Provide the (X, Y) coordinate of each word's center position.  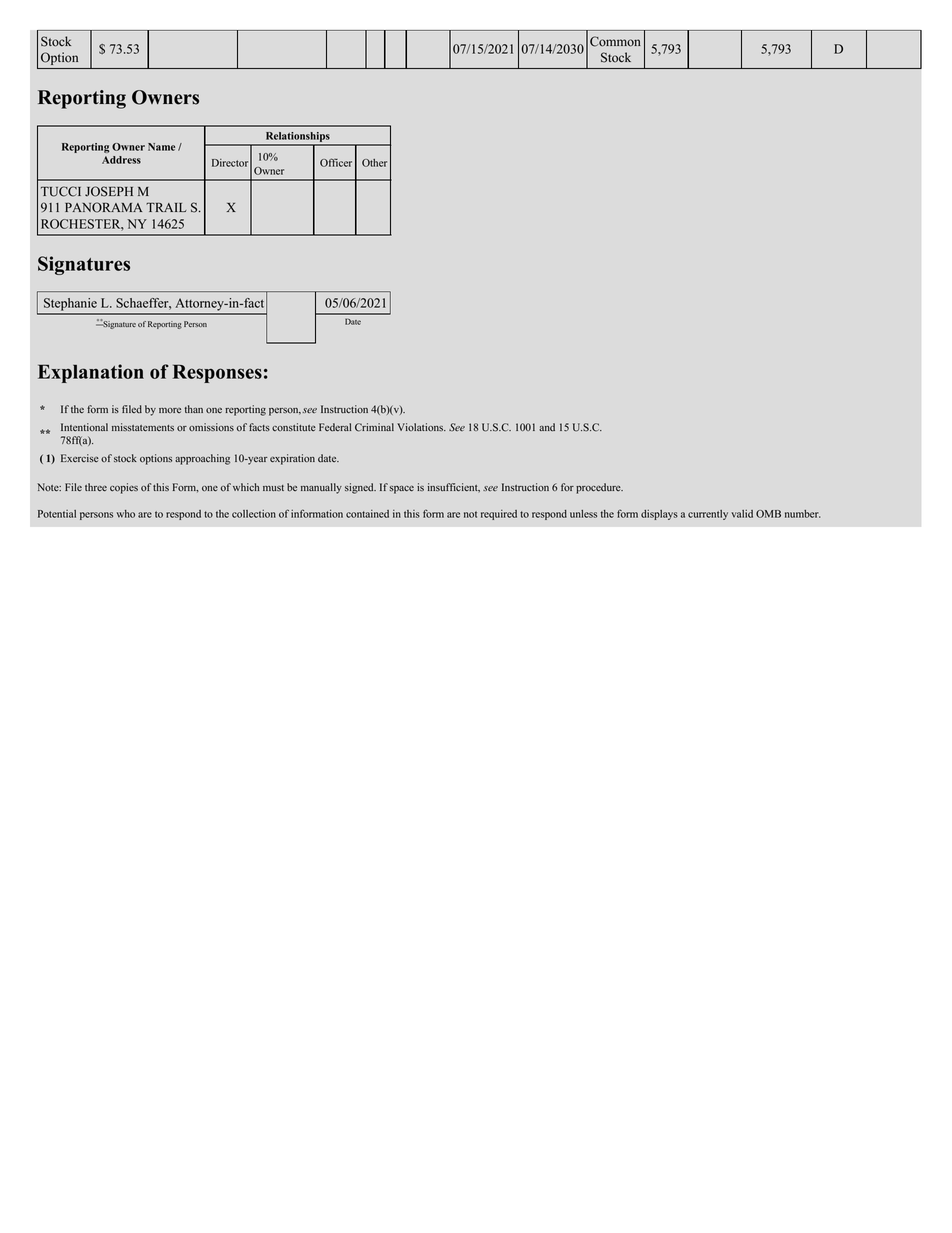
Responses (217, 373)
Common (615, 41)
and (547, 427)
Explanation (91, 373)
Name (161, 147)
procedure (599, 488)
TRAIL (166, 207)
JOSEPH (109, 191)
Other (374, 163)
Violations (421, 427)
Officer (336, 162)
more (170, 410)
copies (124, 488)
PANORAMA (103, 207)
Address (121, 160)
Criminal (374, 427)
